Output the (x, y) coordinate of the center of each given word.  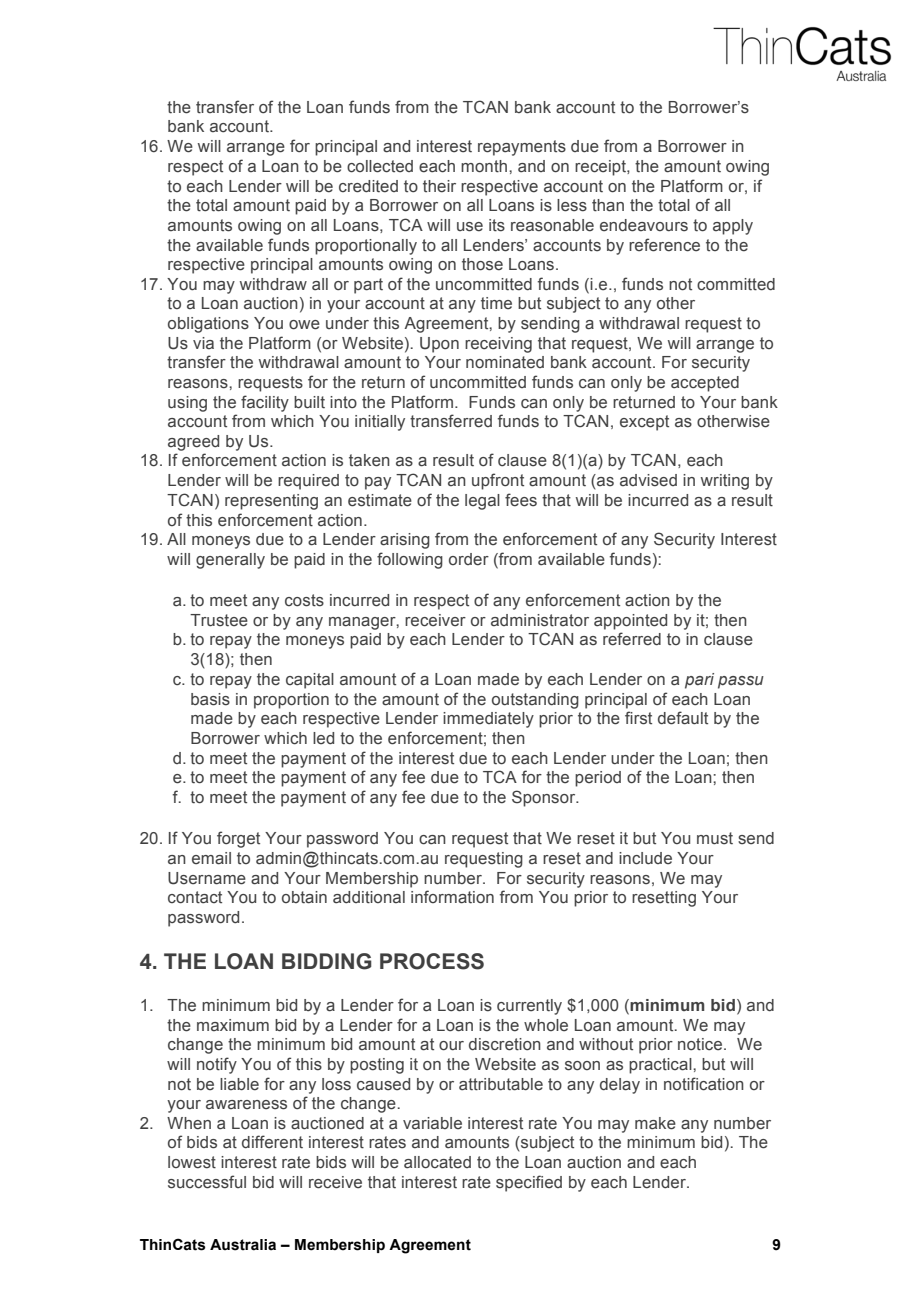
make (655, 1123)
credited (368, 186)
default (683, 718)
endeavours (644, 225)
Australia (243, 1245)
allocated (437, 1162)
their (439, 186)
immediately (488, 720)
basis (210, 699)
